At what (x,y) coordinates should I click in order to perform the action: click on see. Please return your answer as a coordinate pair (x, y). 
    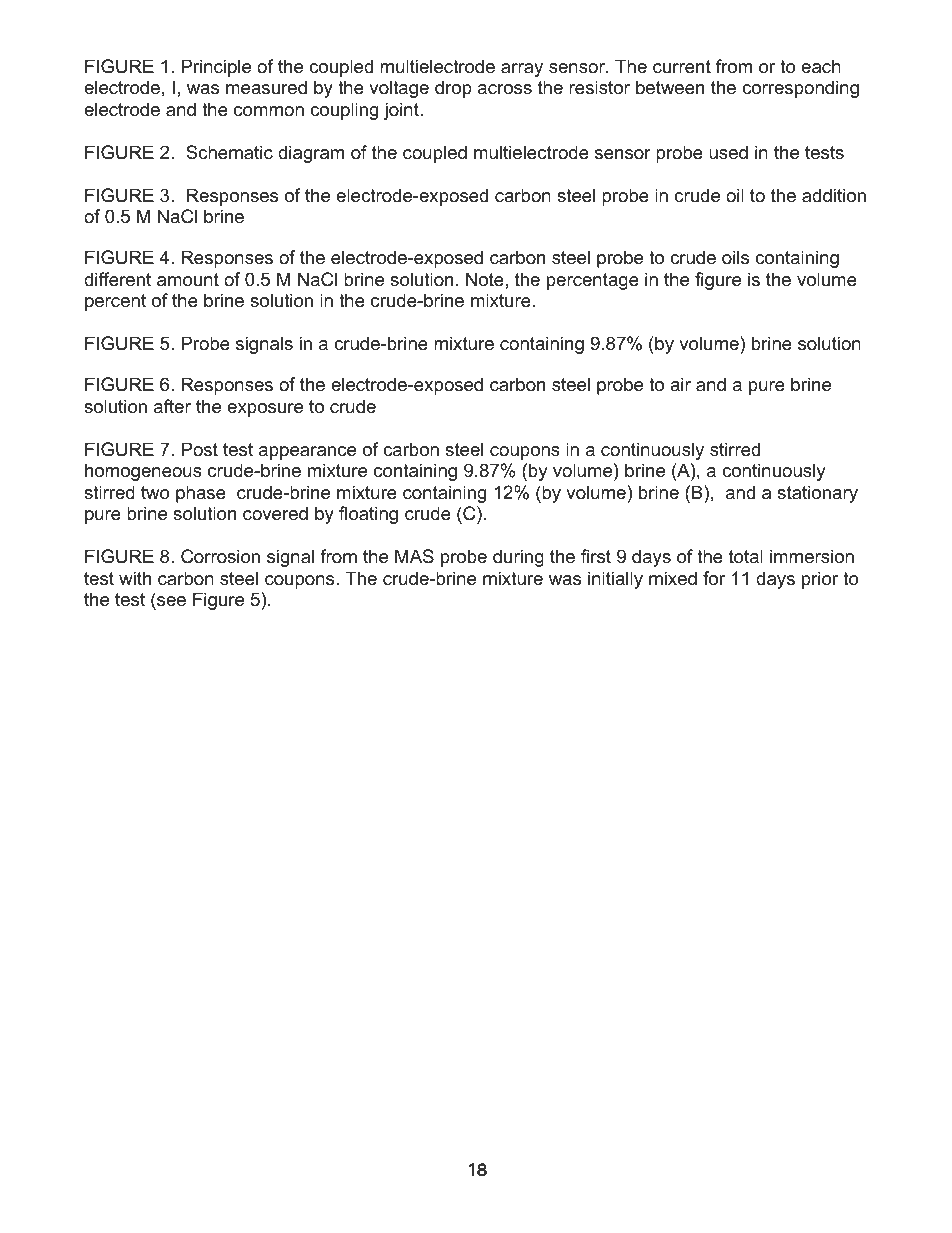
    Looking at the image, I should click on (171, 601).
